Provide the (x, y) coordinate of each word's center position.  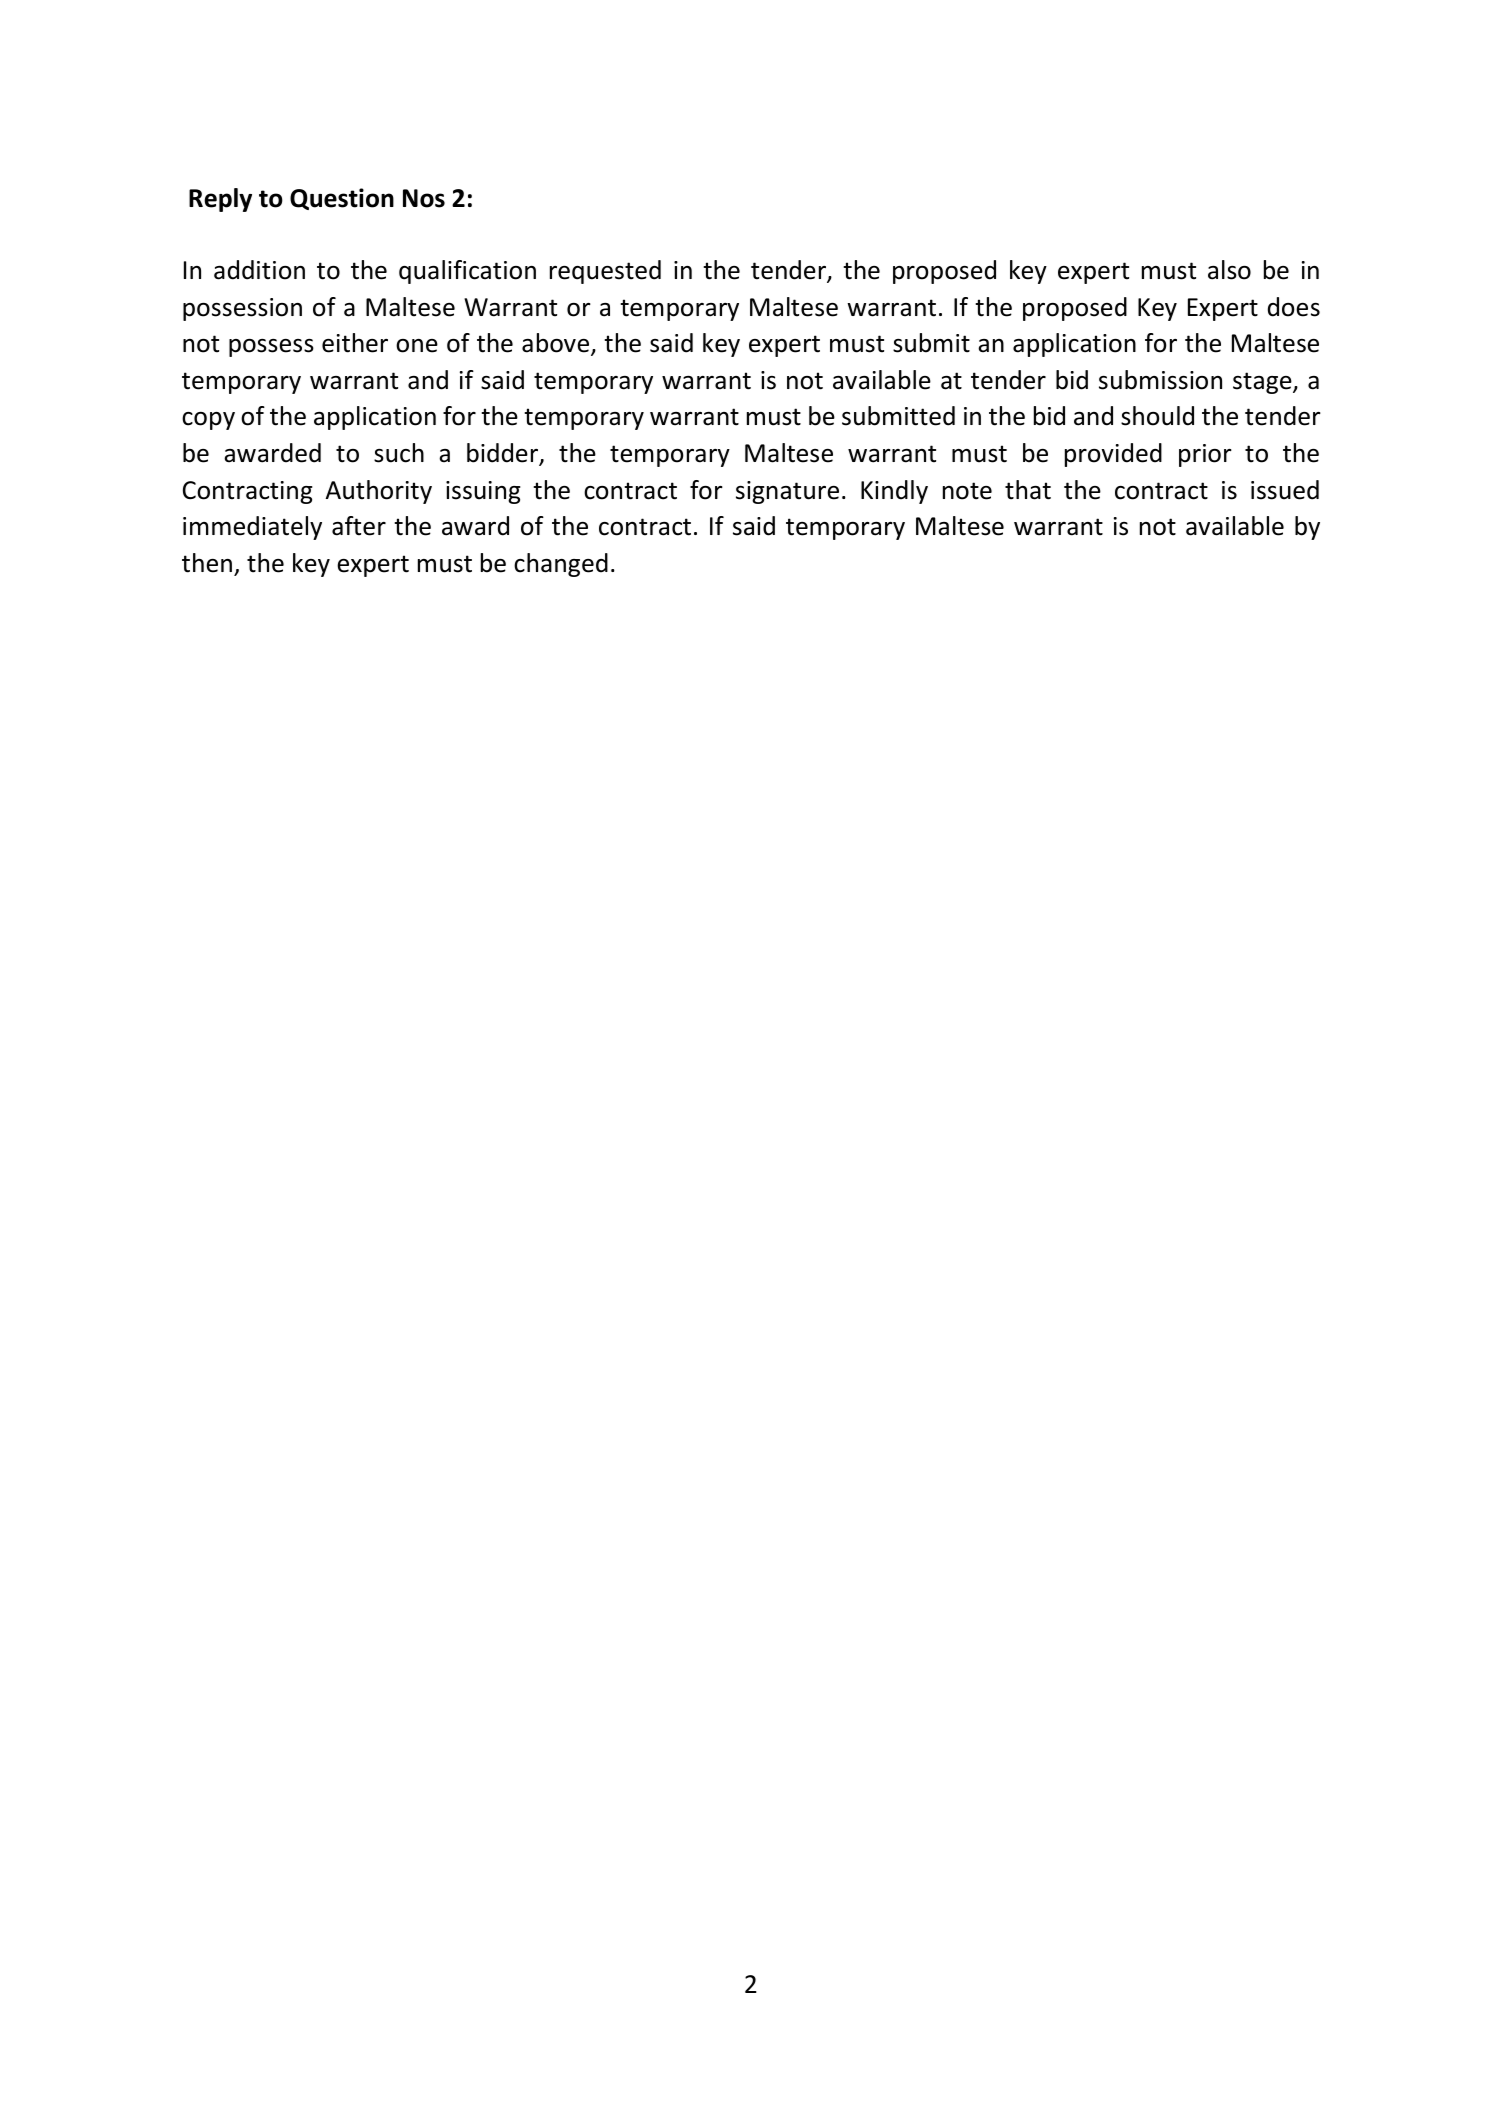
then (207, 563)
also (1229, 270)
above (557, 344)
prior (1205, 455)
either (355, 343)
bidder (504, 454)
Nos (424, 198)
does (1294, 307)
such (399, 453)
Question (342, 199)
